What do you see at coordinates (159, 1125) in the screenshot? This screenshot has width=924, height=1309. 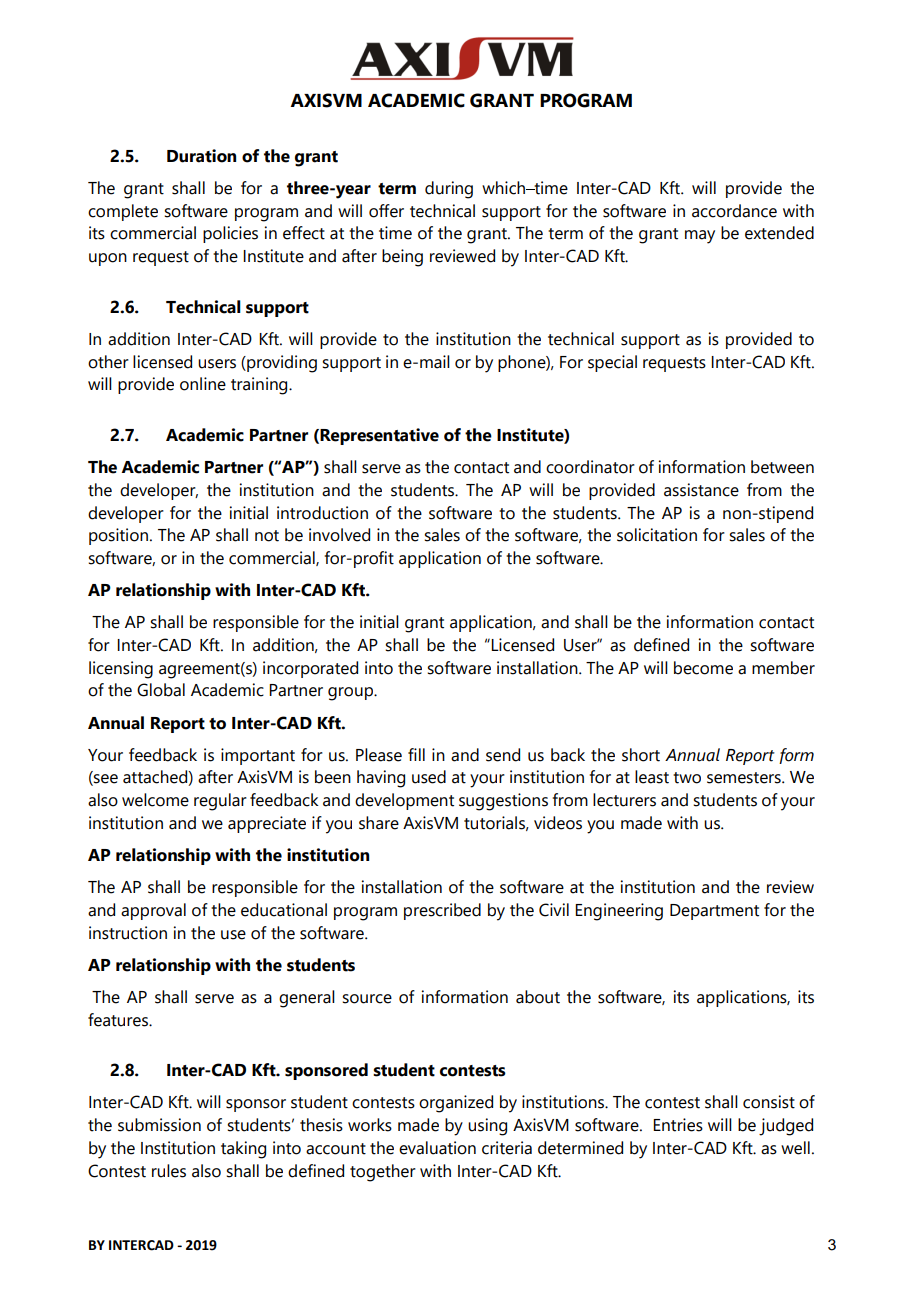 I see `submission` at bounding box center [159, 1125].
